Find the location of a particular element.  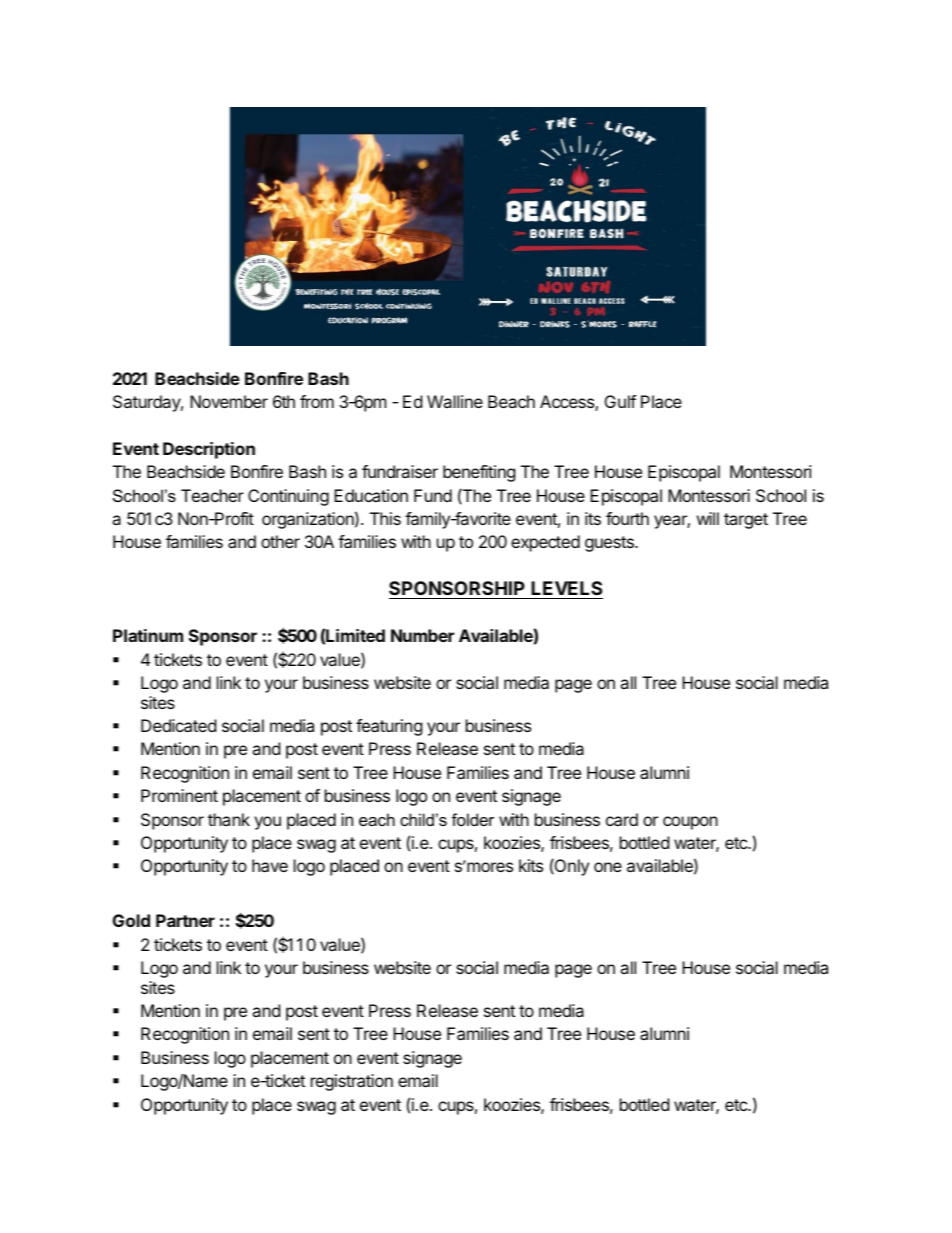

registration is located at coordinates (352, 1082).
